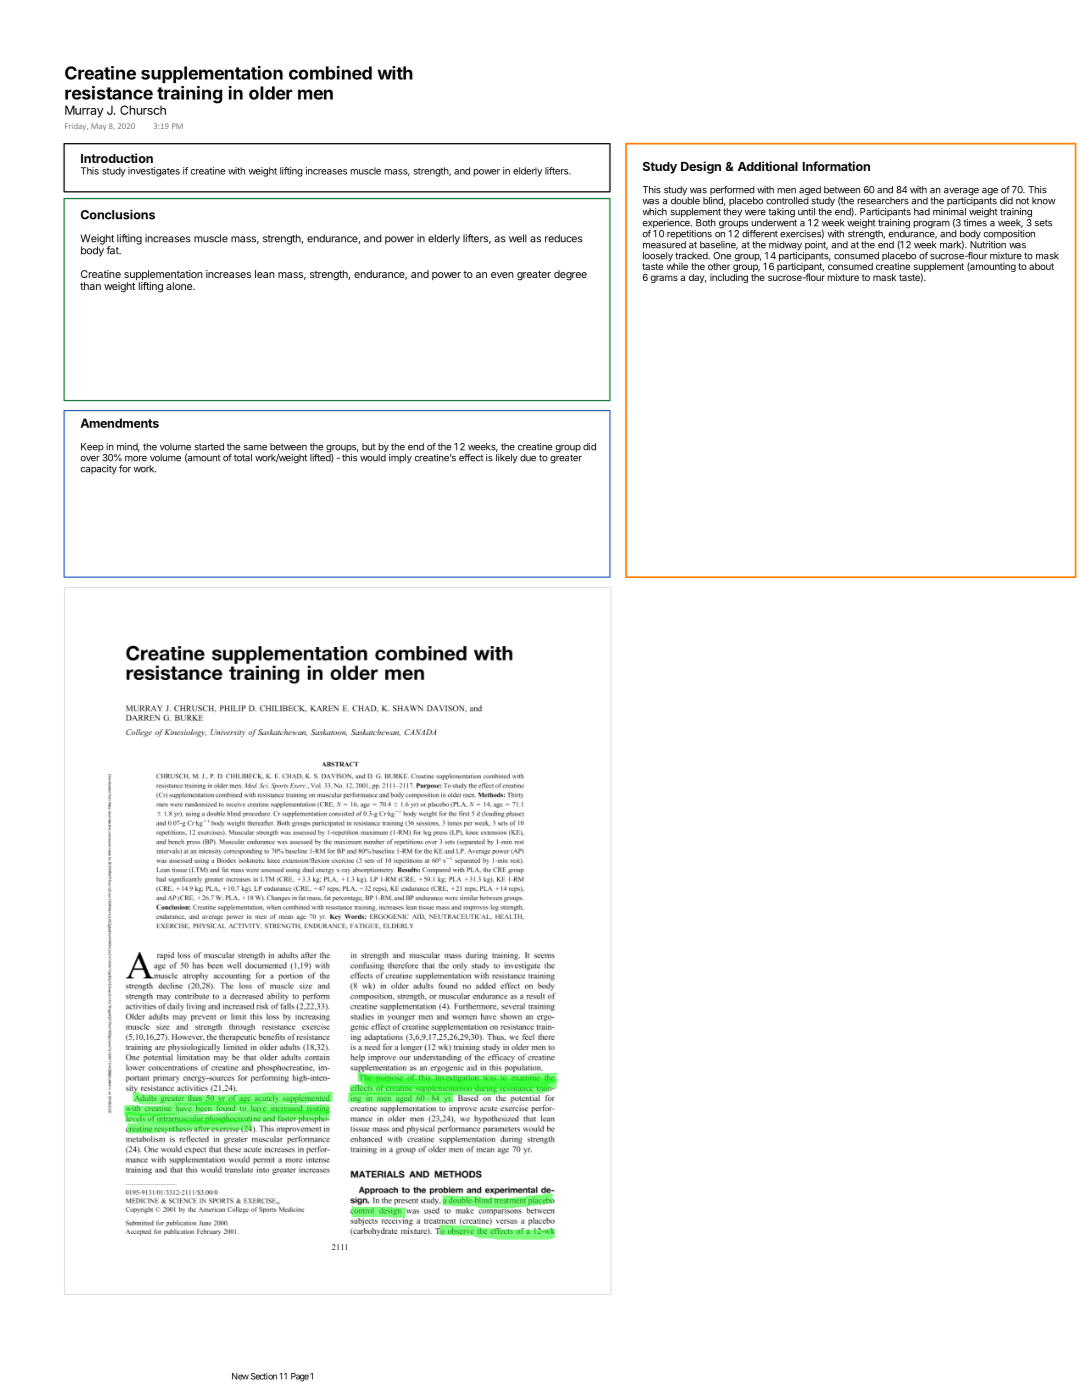 The width and height of the screenshot is (1080, 1395). What do you see at coordinates (701, 167) in the screenshot?
I see `Design` at bounding box center [701, 167].
